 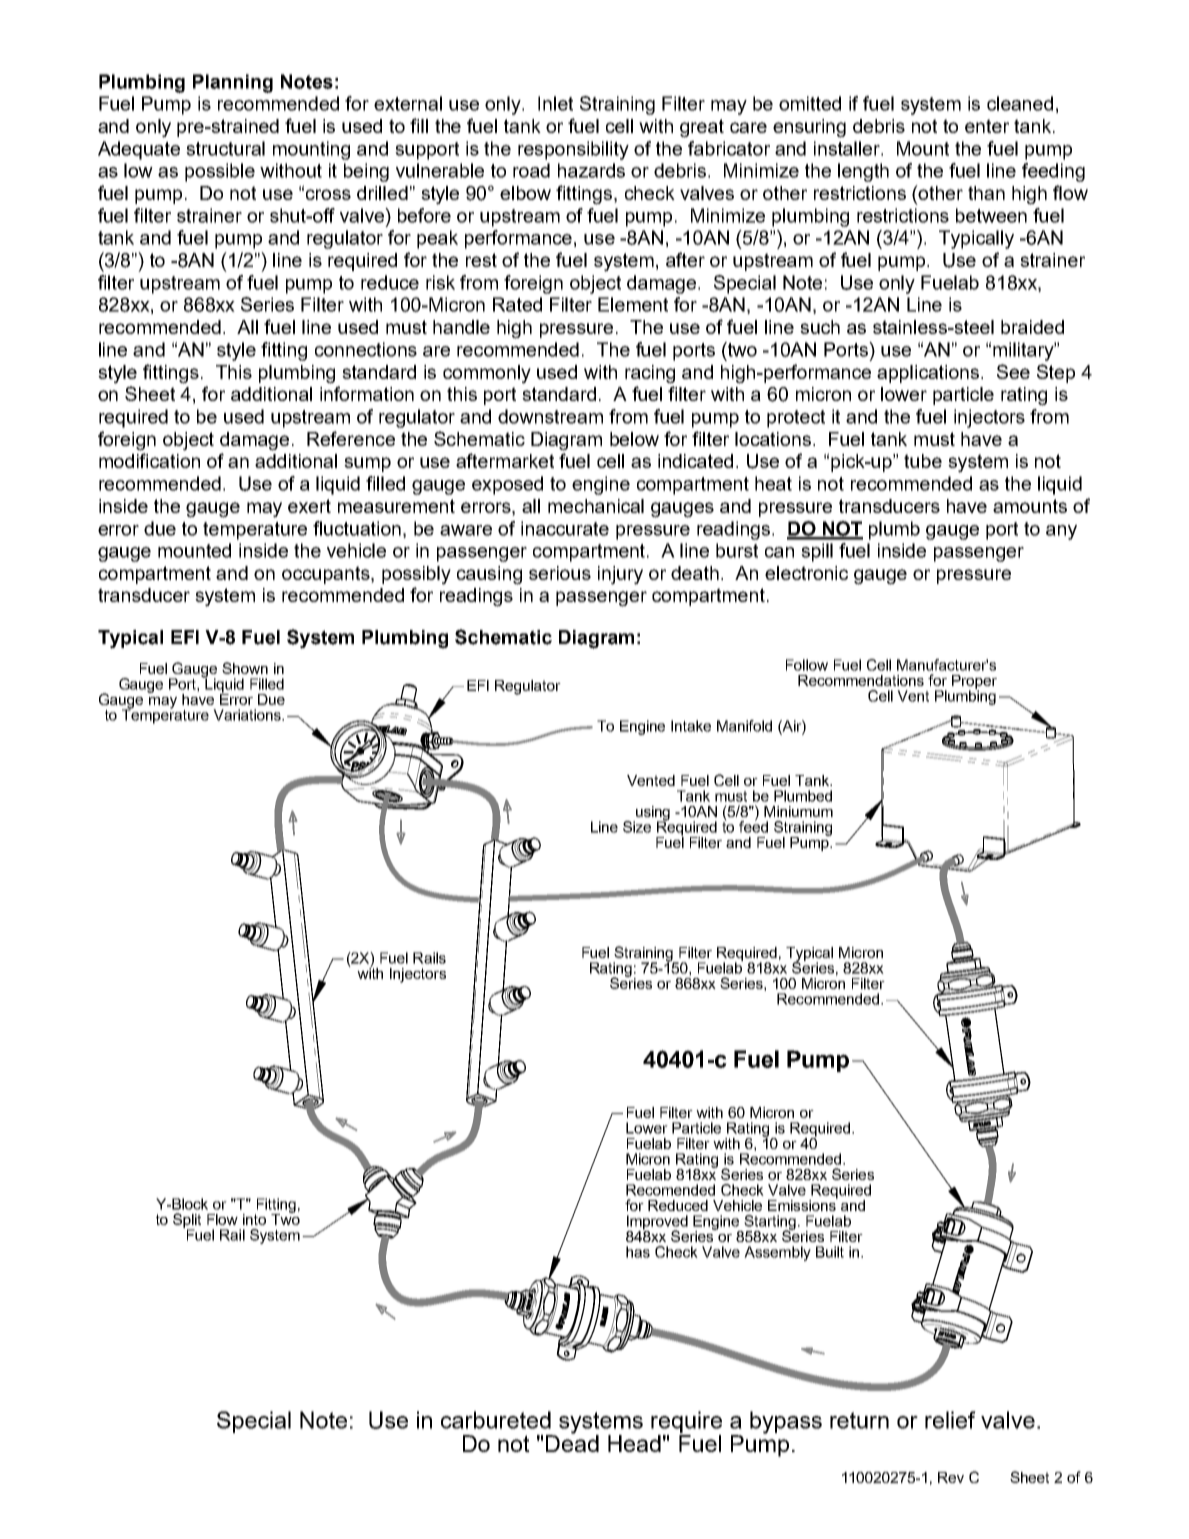 I want to click on Variations, so click(x=248, y=715).
